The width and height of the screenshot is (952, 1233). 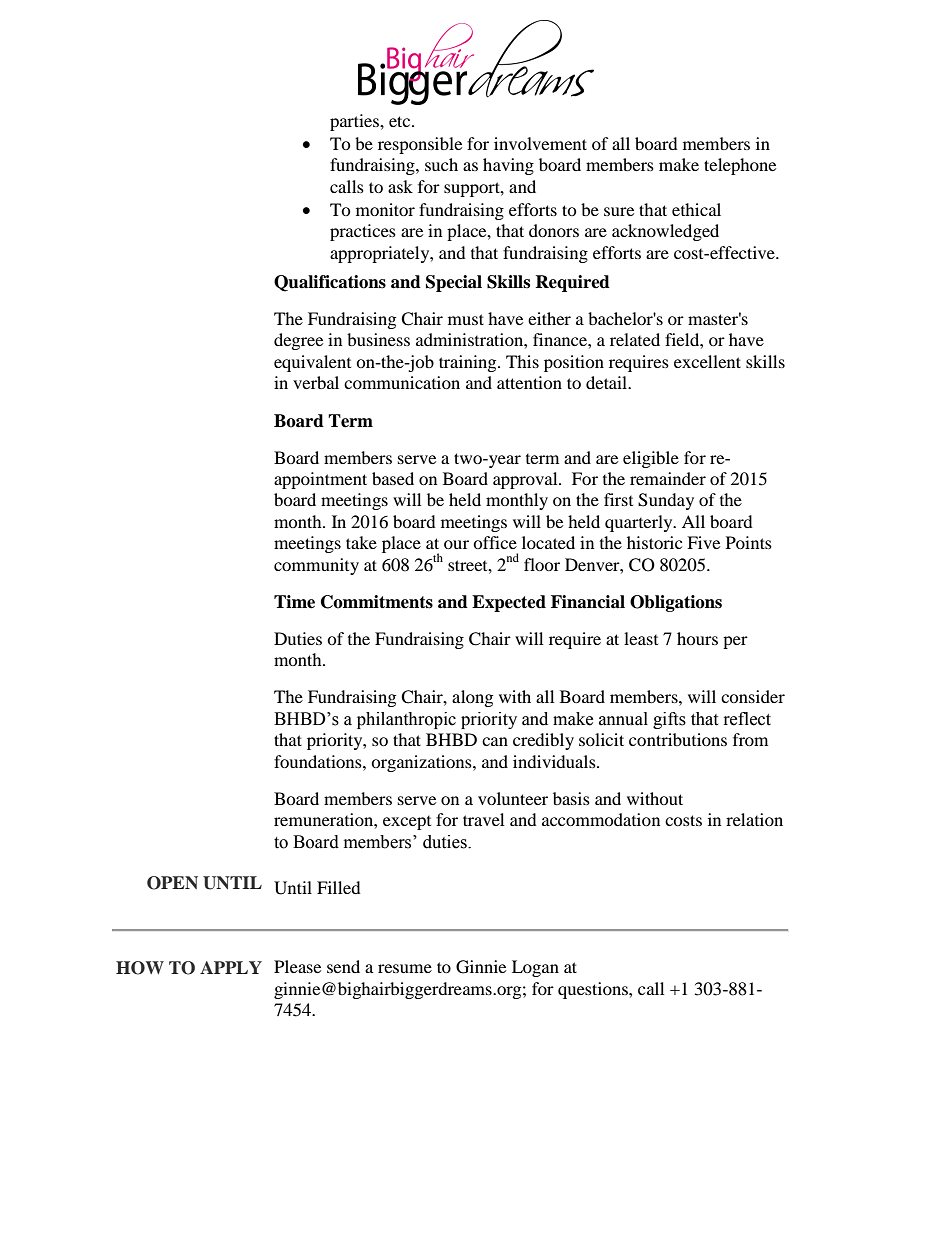 I want to click on OPEN, so click(x=172, y=883).
